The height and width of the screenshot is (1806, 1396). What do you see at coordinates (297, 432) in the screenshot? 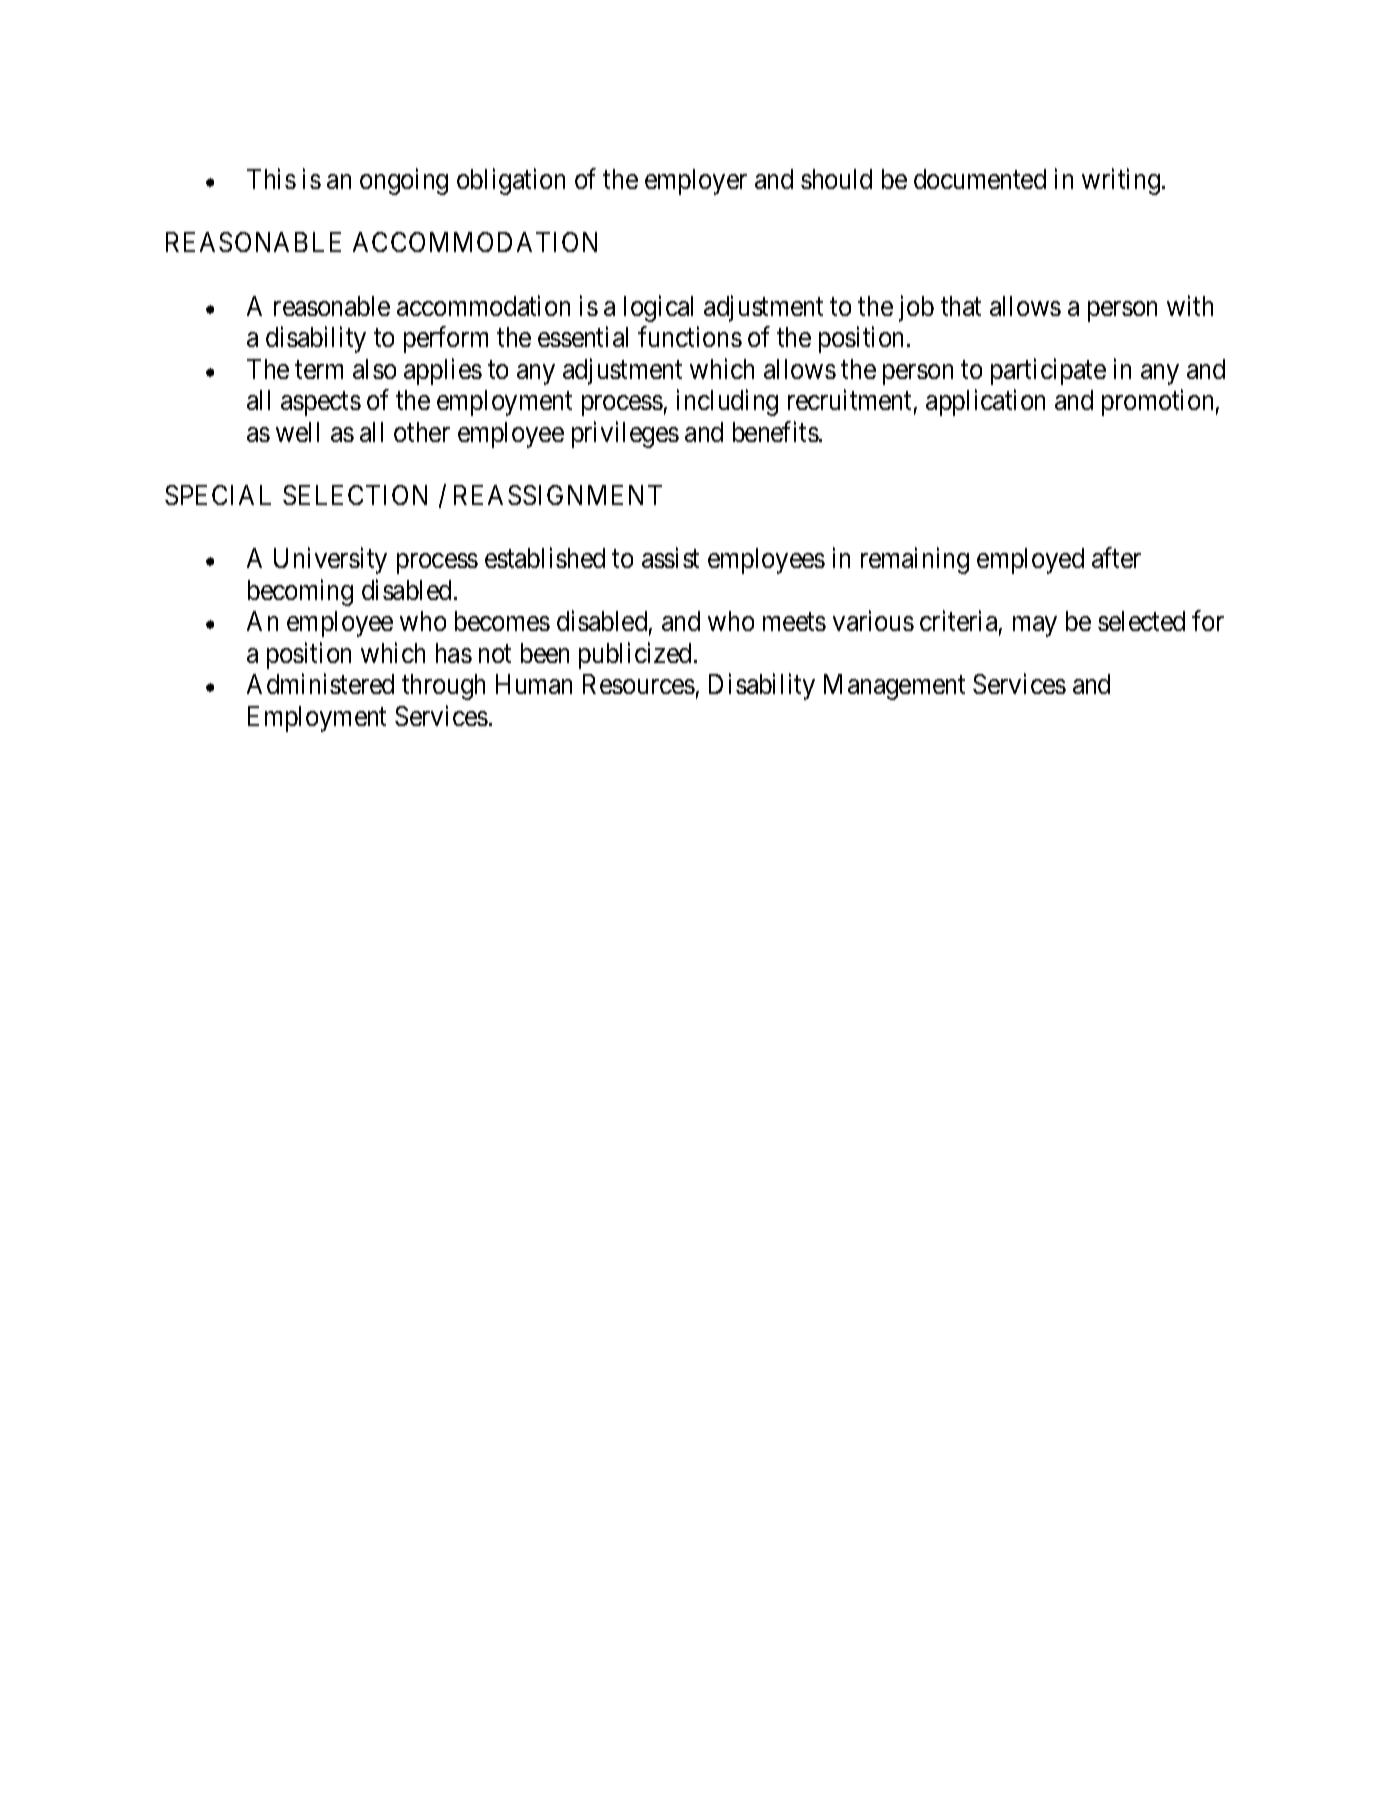
I see `well` at bounding box center [297, 432].
